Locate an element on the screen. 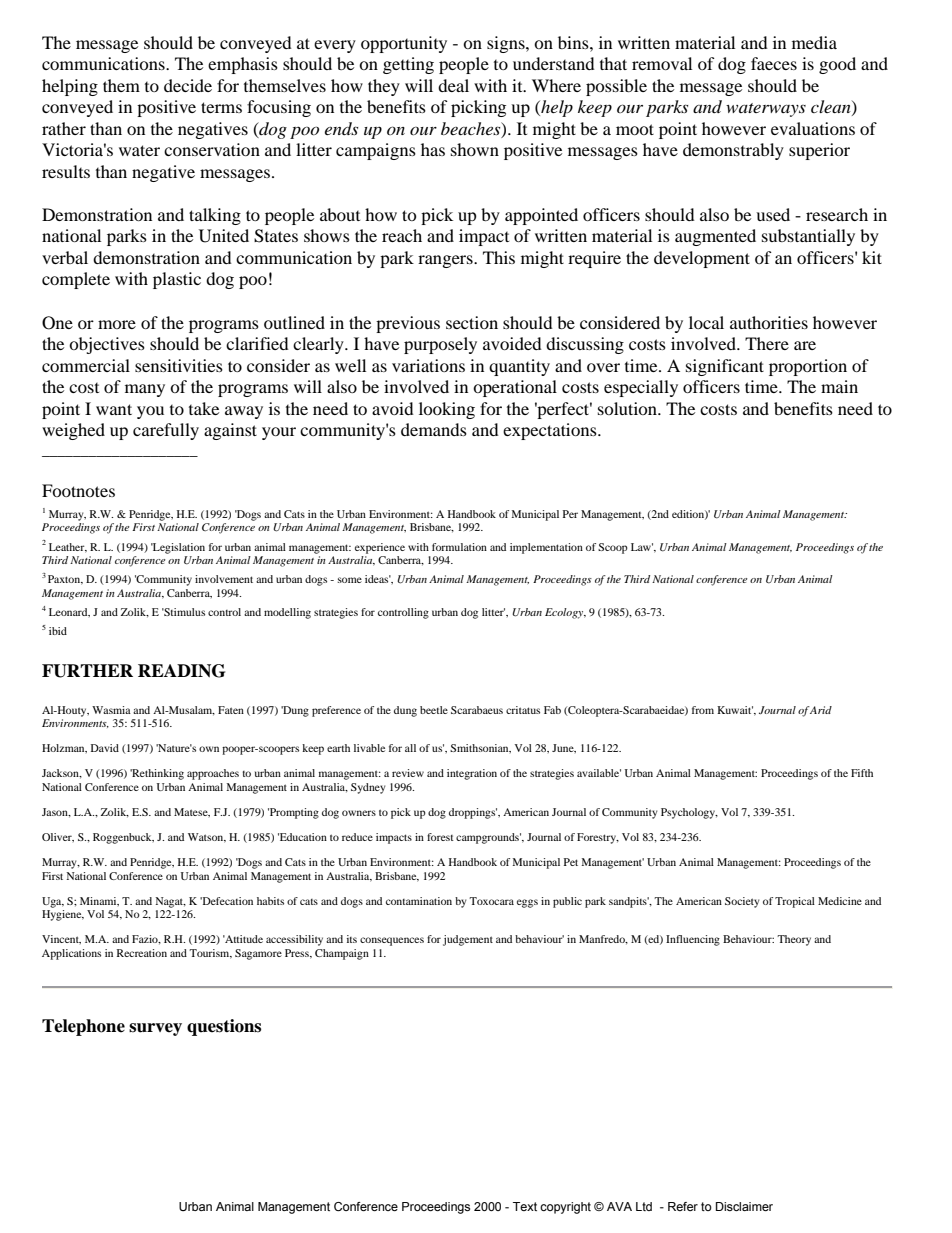  Text is located at coordinates (525, 1206).
